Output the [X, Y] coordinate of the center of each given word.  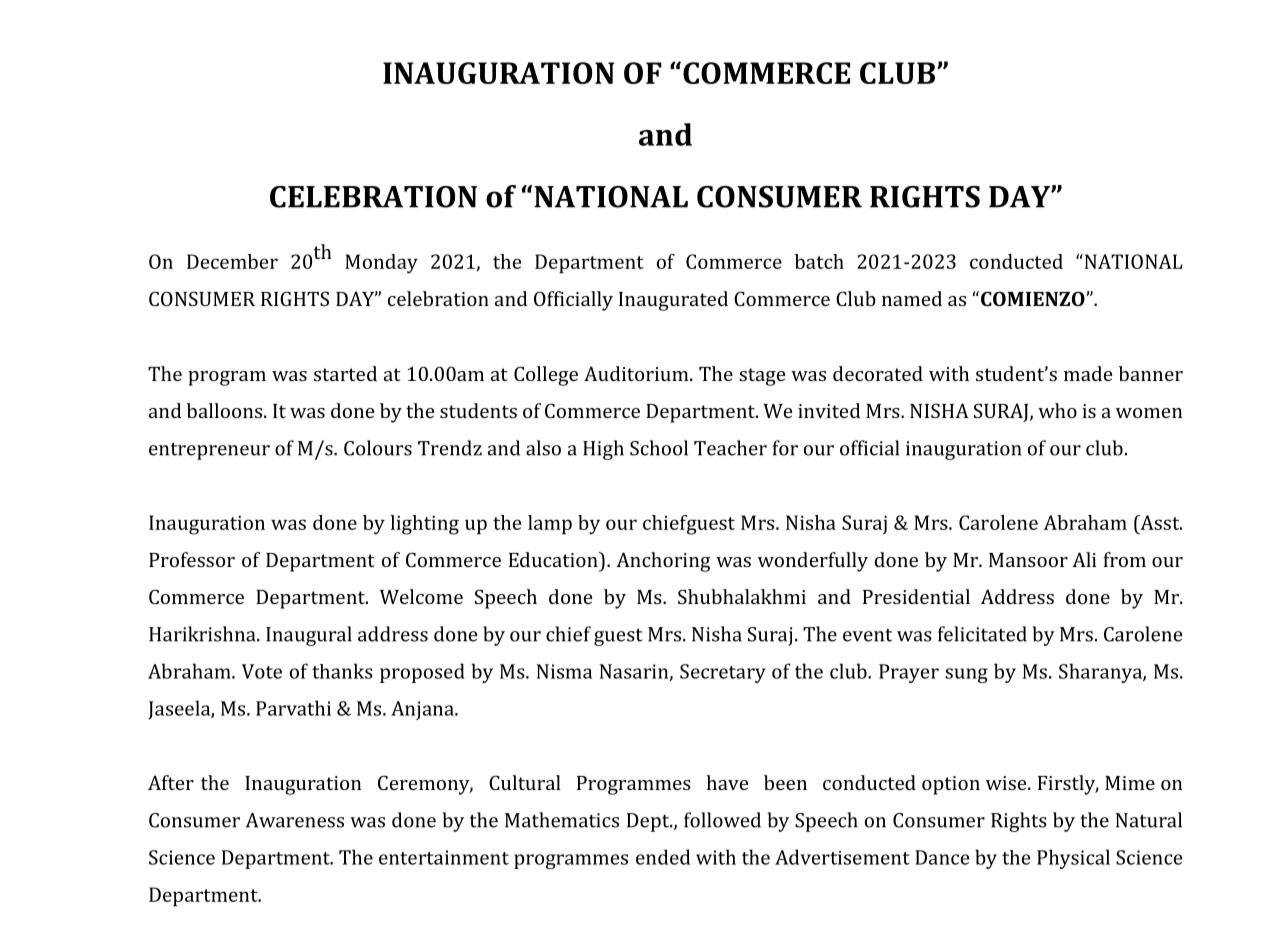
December [232, 261]
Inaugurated [673, 301]
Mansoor [1028, 560]
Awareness [295, 820]
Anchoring [663, 562]
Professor [192, 559]
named [912, 298]
